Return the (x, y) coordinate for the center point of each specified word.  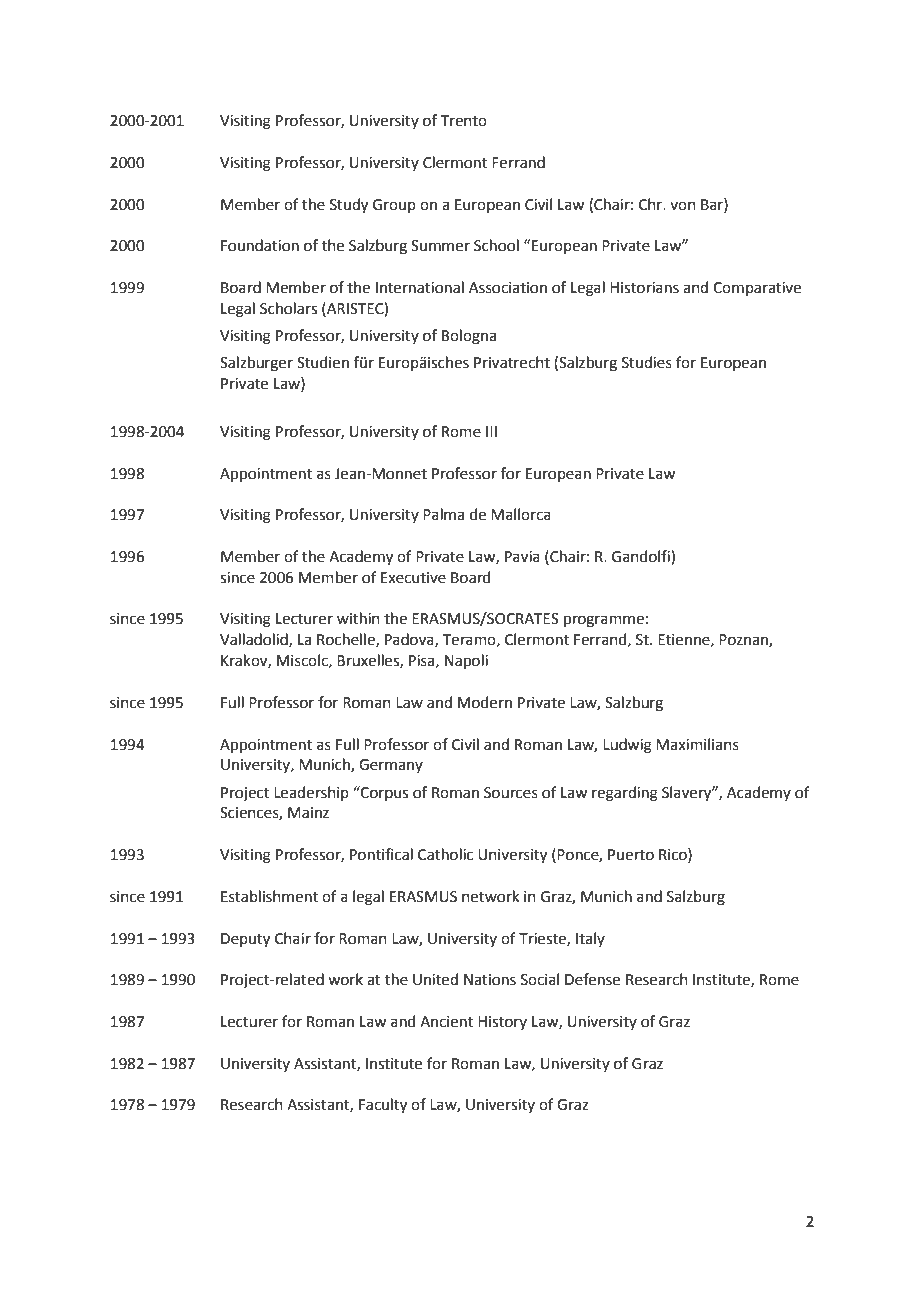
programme (604, 621)
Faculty (383, 1106)
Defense (592, 979)
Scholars (288, 308)
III (491, 431)
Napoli (466, 661)
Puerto (631, 855)
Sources (511, 793)
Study (349, 206)
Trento (464, 121)
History (502, 1023)
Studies (647, 362)
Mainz (308, 813)
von (683, 206)
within (358, 618)
